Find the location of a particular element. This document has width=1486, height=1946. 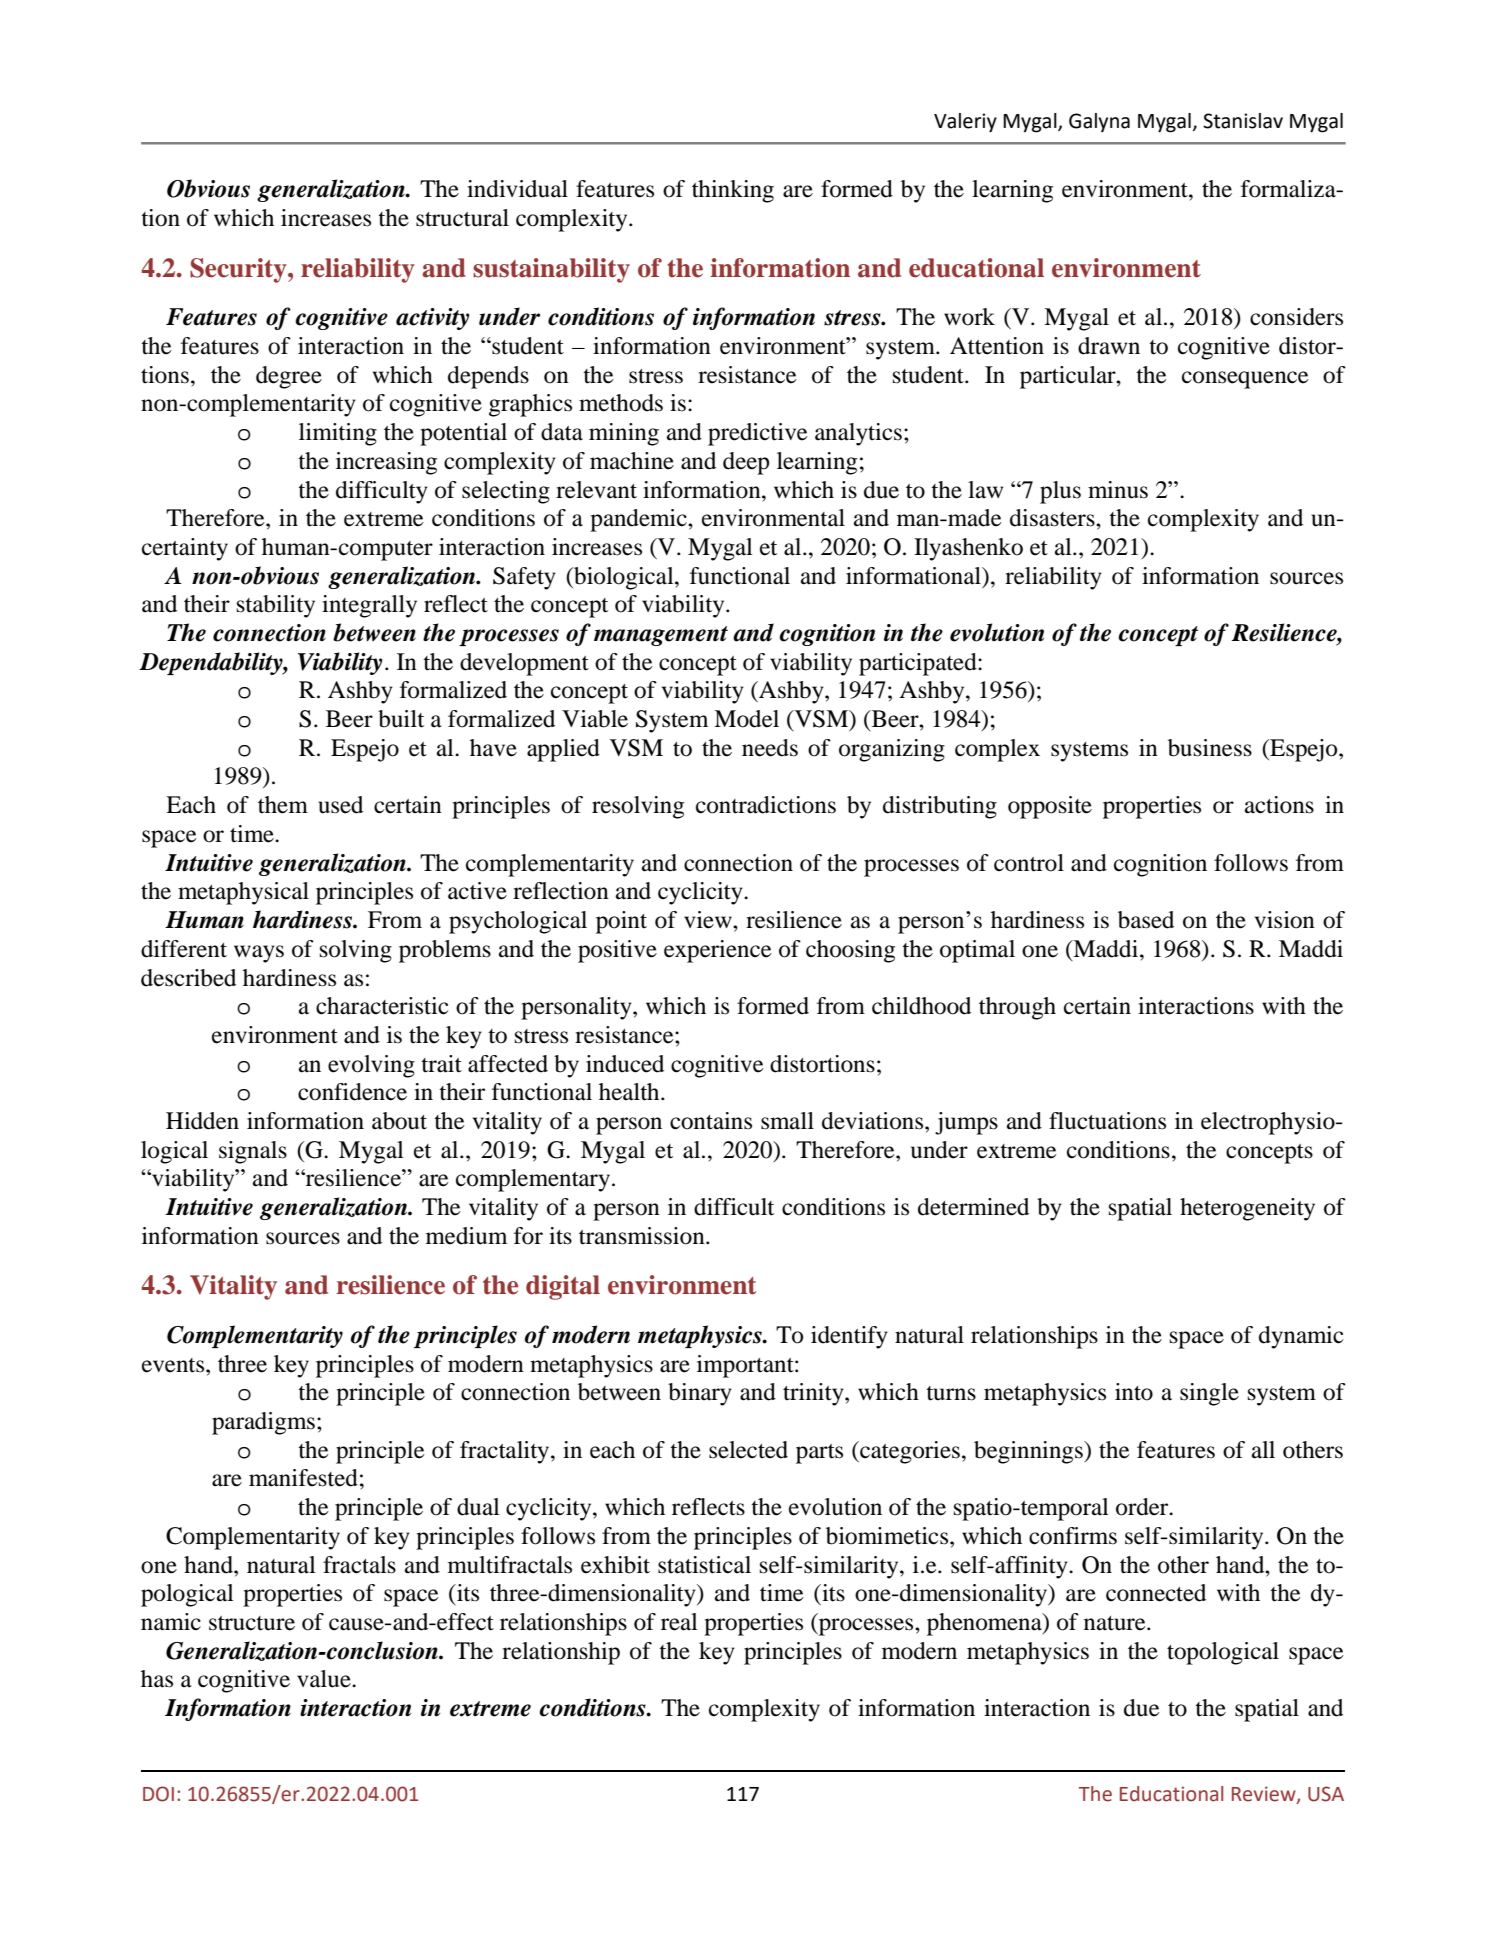

structural is located at coordinates (462, 218).
